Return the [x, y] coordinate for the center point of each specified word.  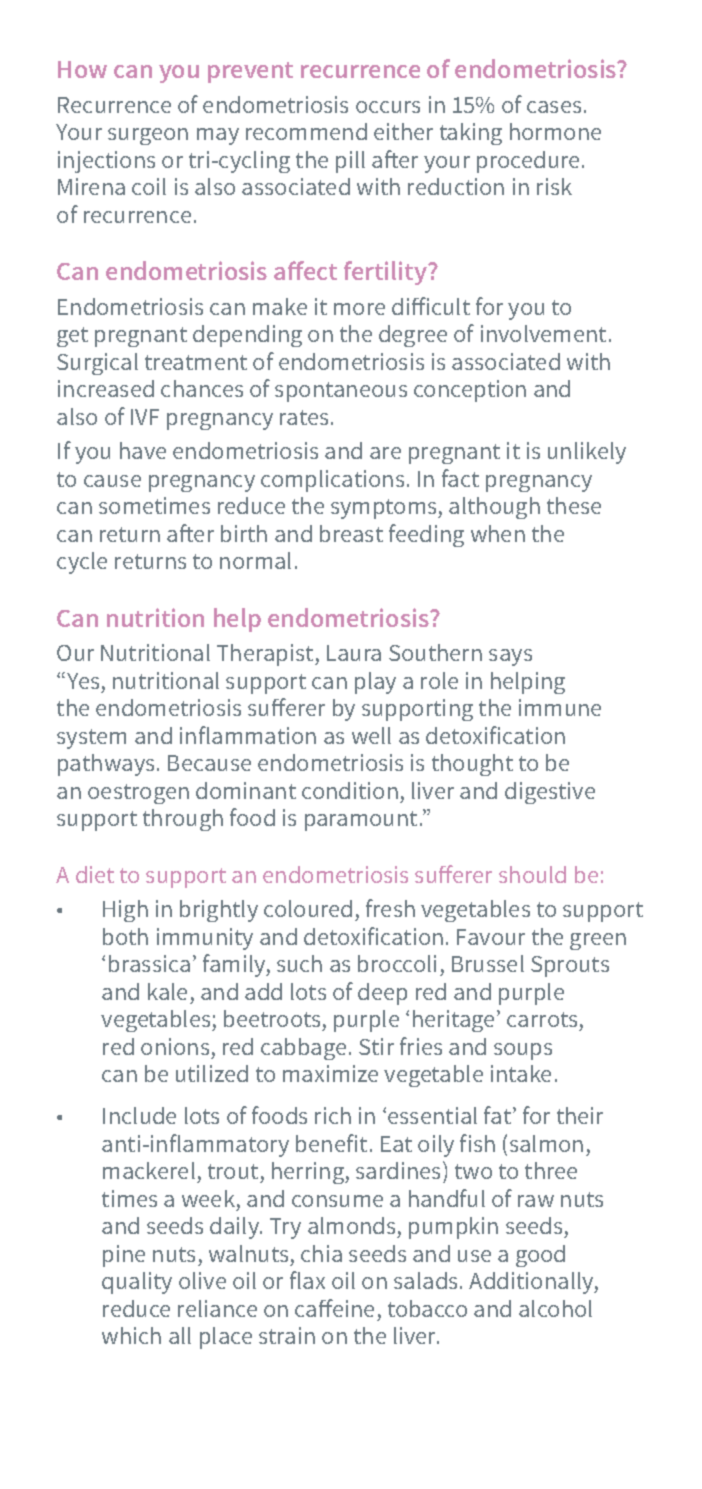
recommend [306, 131]
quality [137, 1283]
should [532, 874]
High [125, 911]
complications [332, 481]
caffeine [334, 1308]
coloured [308, 908]
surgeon [148, 136]
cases [554, 107]
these [574, 505]
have [143, 450]
